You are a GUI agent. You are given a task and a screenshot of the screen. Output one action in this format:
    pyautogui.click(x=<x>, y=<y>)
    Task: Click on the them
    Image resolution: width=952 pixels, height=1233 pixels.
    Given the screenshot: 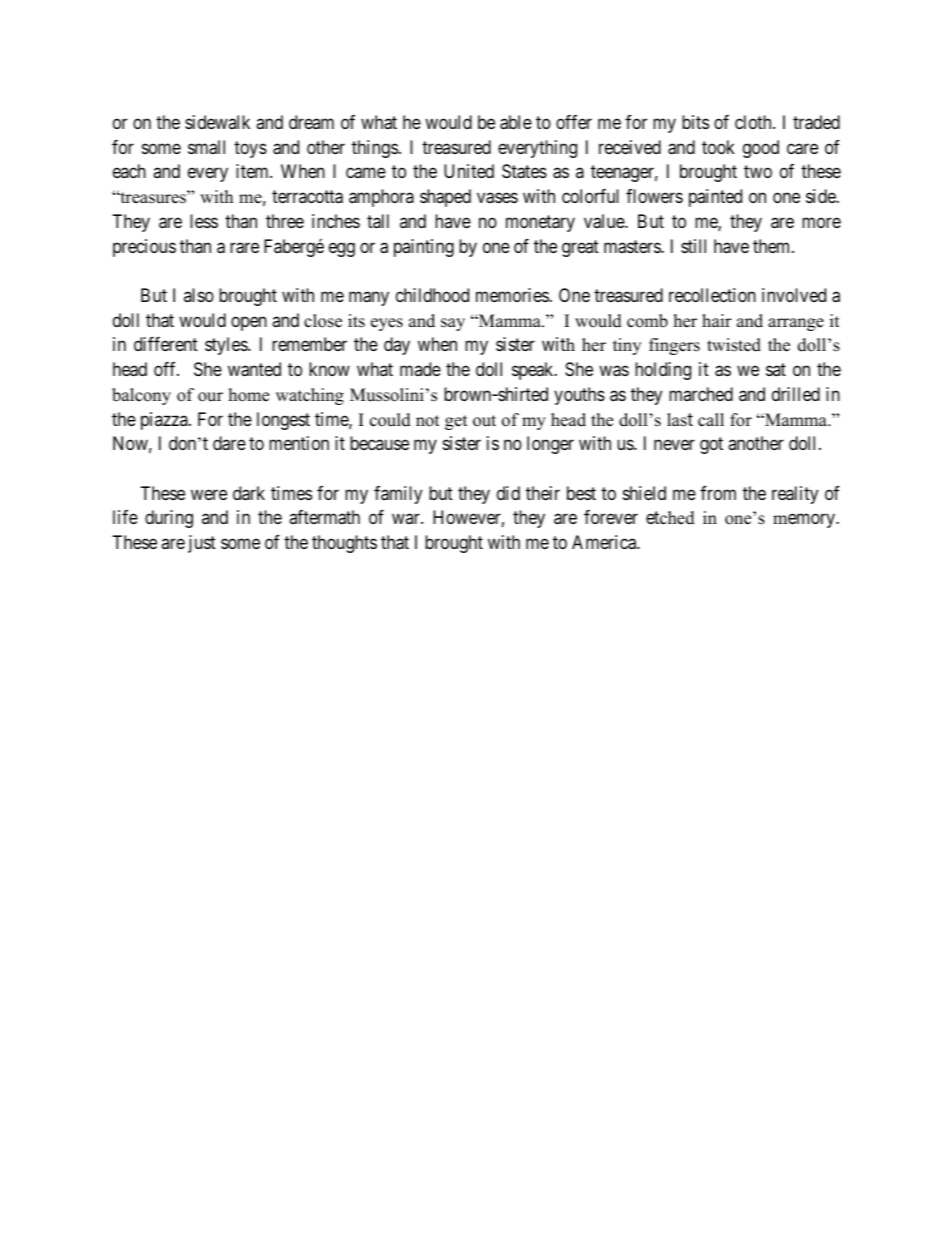 What is the action you would take?
    pyautogui.click(x=773, y=246)
